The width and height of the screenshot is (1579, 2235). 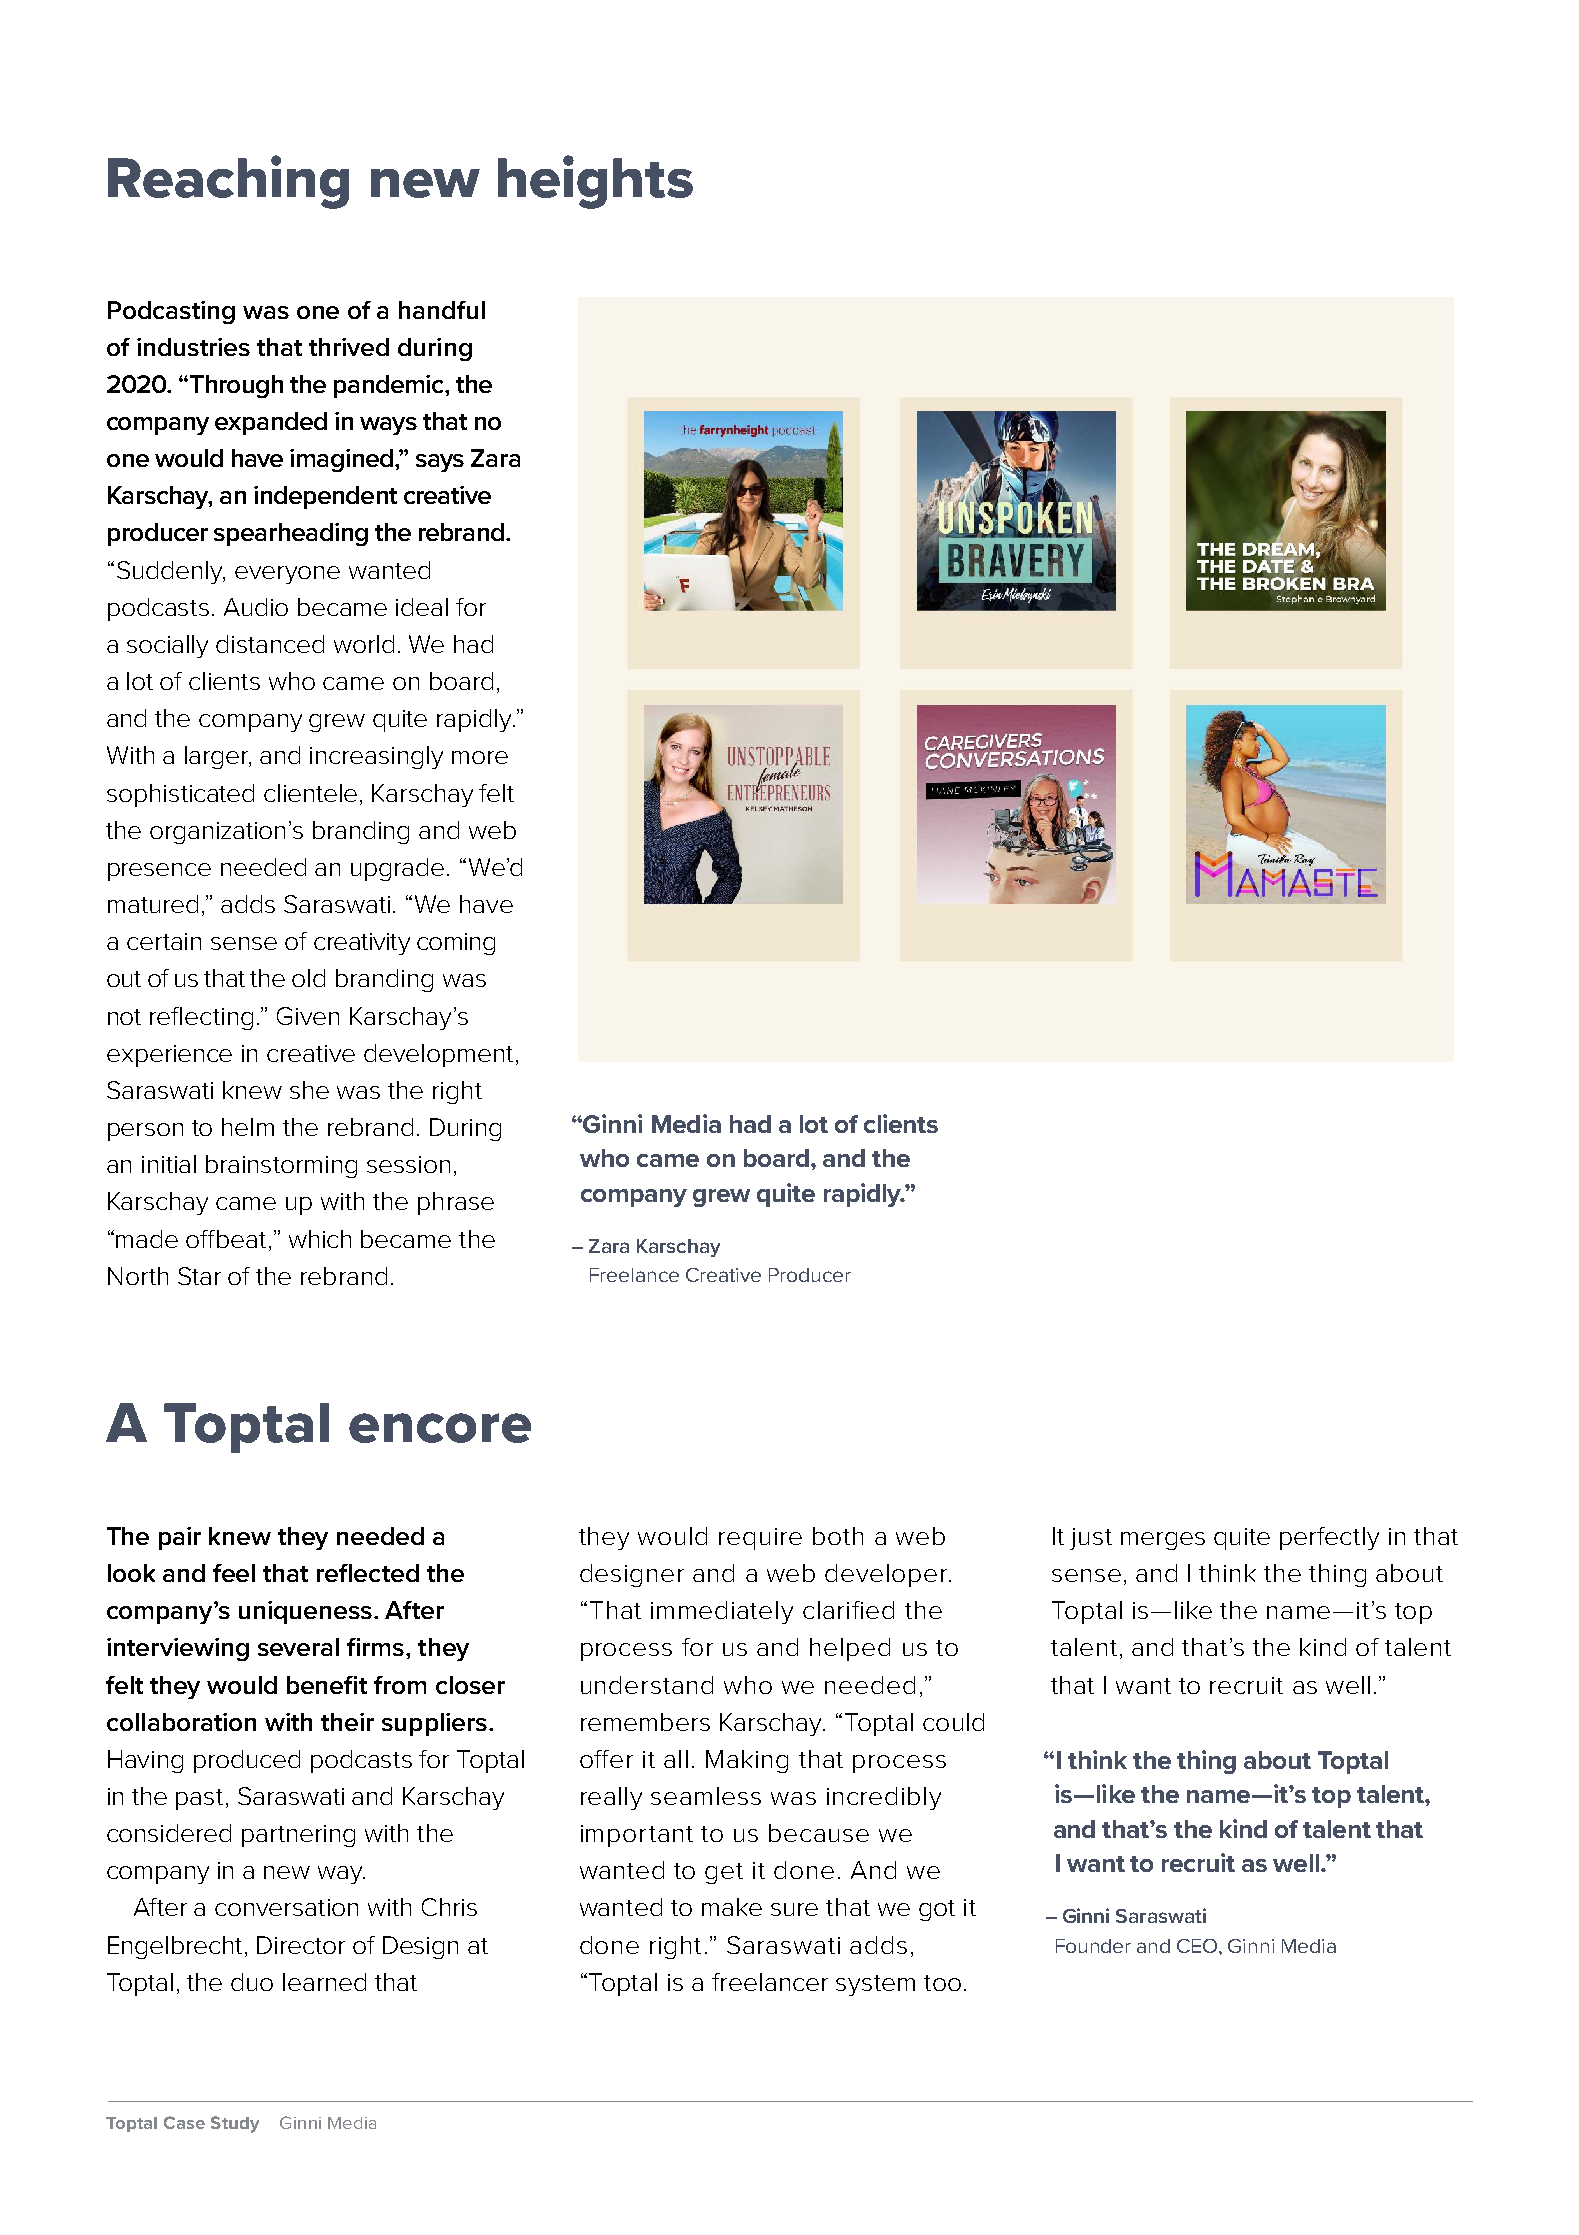 I want to click on system, so click(x=875, y=1985).
